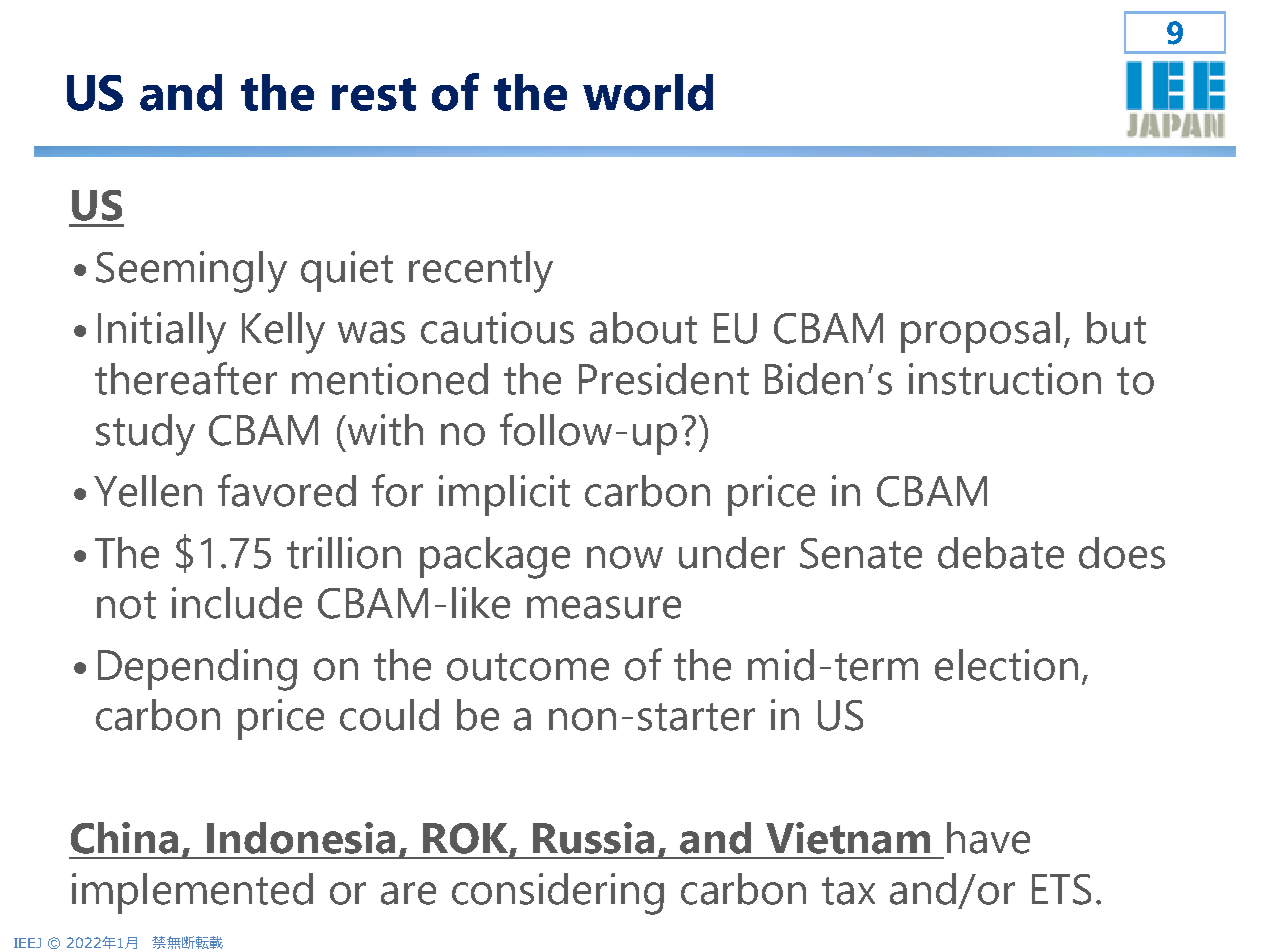 This screenshot has width=1270, height=952. I want to click on Russia, so click(593, 838).
